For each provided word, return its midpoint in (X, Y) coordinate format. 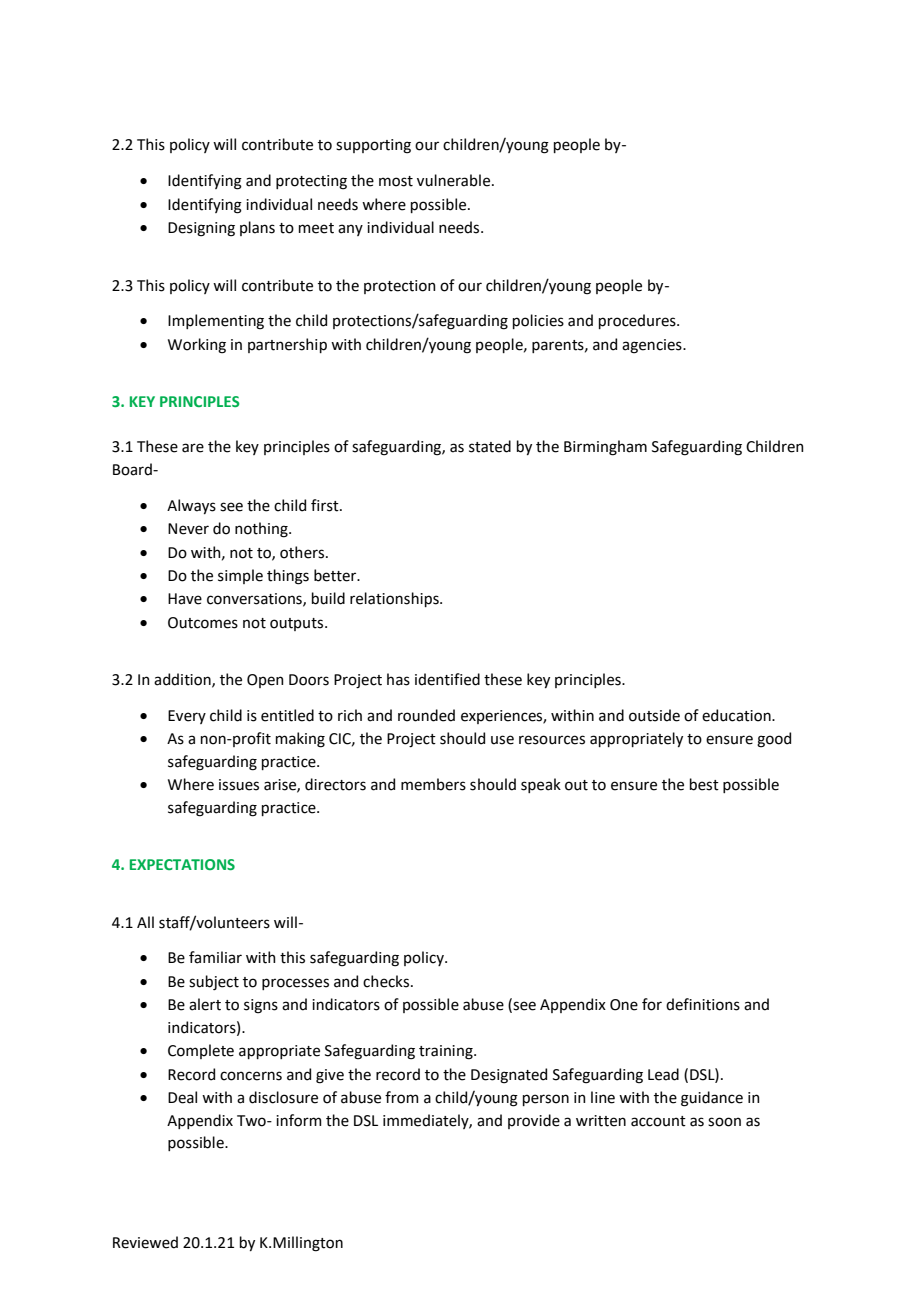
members (433, 784)
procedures (638, 321)
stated (490, 446)
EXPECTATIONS (182, 864)
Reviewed (145, 1242)
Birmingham (605, 448)
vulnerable (455, 180)
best (704, 784)
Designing (201, 229)
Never (188, 529)
